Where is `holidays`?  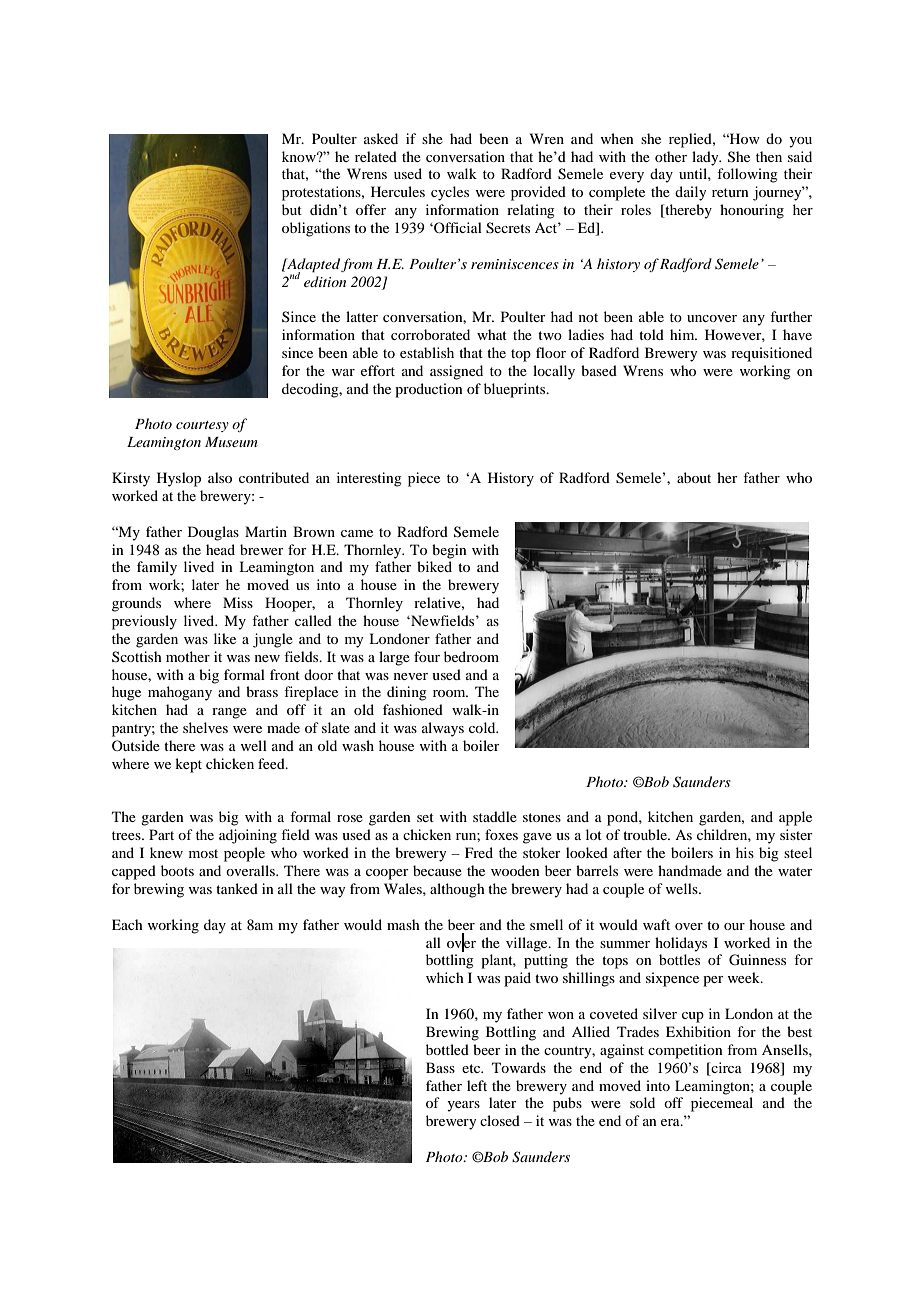
holidays is located at coordinates (681, 944).
